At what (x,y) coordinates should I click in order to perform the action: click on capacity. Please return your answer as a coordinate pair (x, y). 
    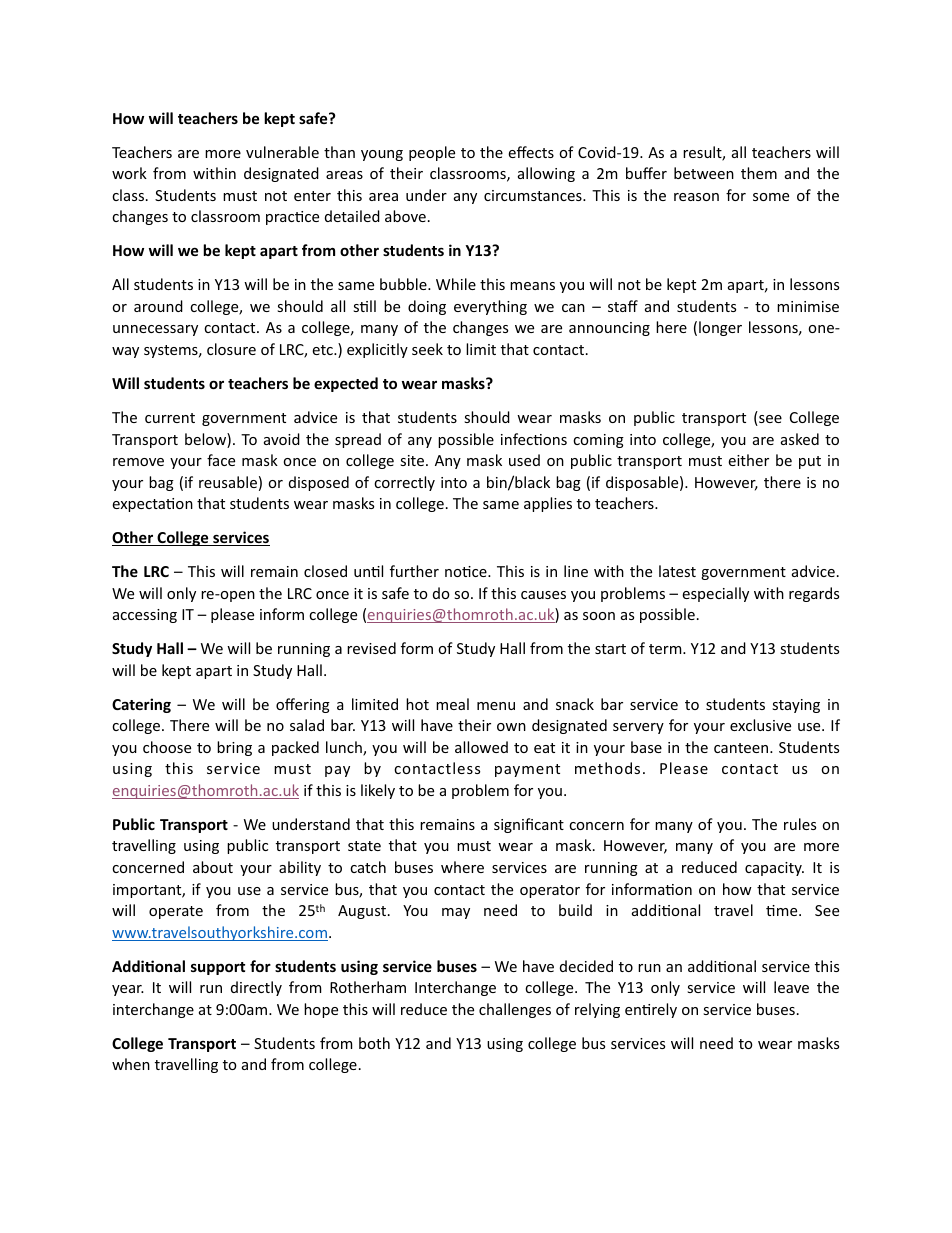
    Looking at the image, I should click on (774, 869).
